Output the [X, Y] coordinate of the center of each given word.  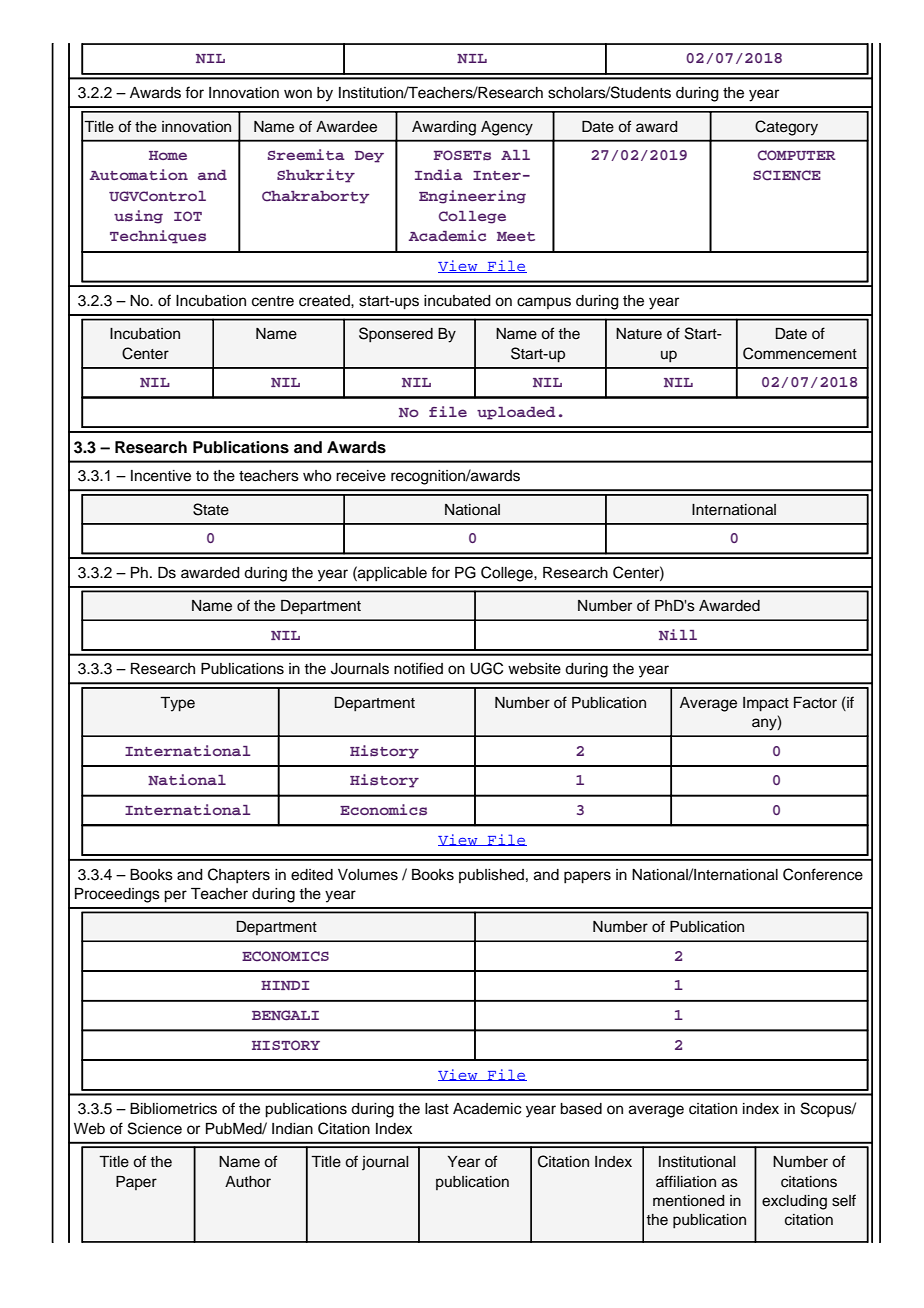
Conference [823, 874]
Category [786, 128]
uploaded [516, 413]
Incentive [161, 476]
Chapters [239, 876]
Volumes [368, 875]
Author [248, 1182]
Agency [507, 128]
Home [168, 155]
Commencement [800, 353]
